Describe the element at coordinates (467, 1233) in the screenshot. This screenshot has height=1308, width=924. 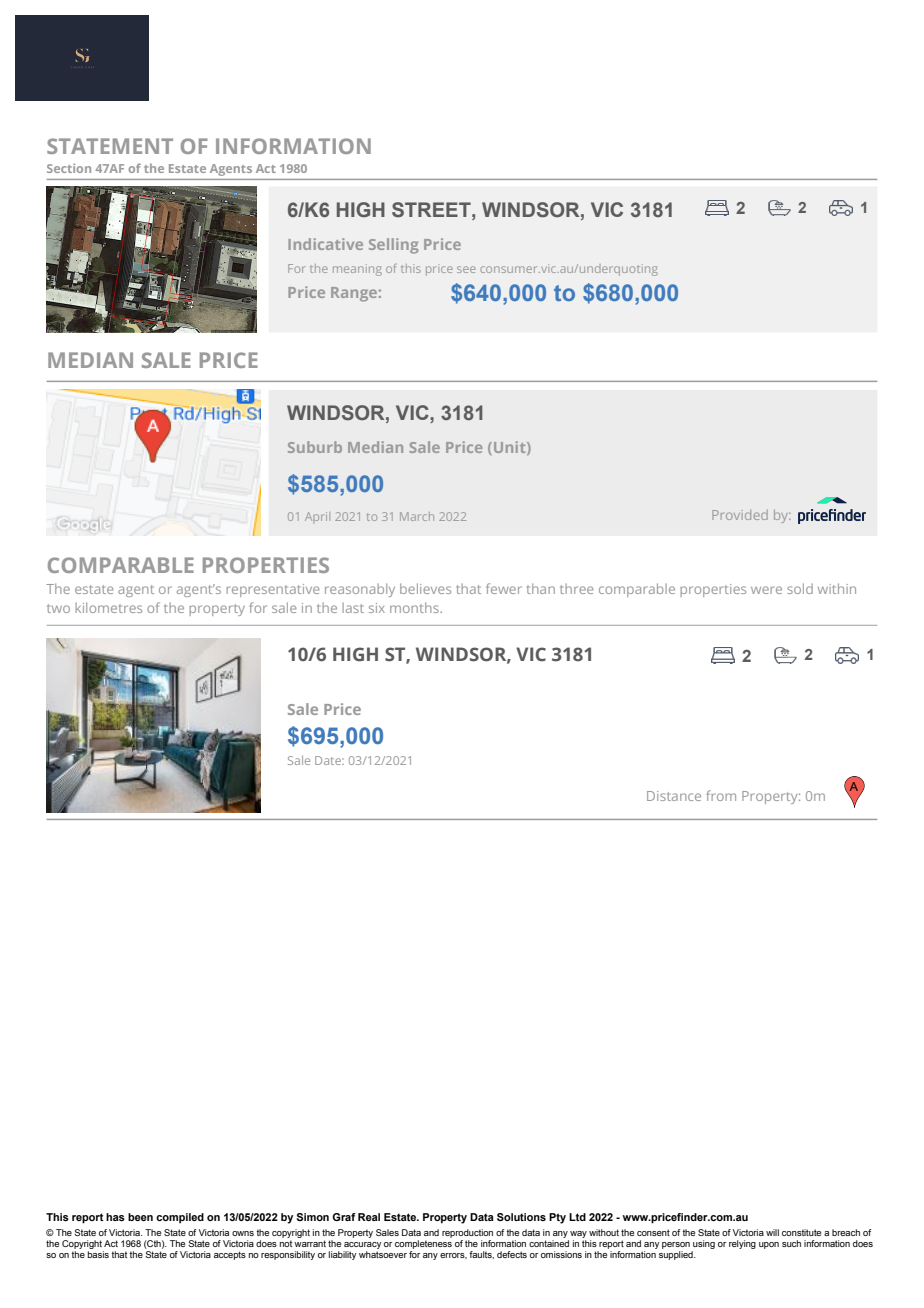
I see `reproduction` at that location.
